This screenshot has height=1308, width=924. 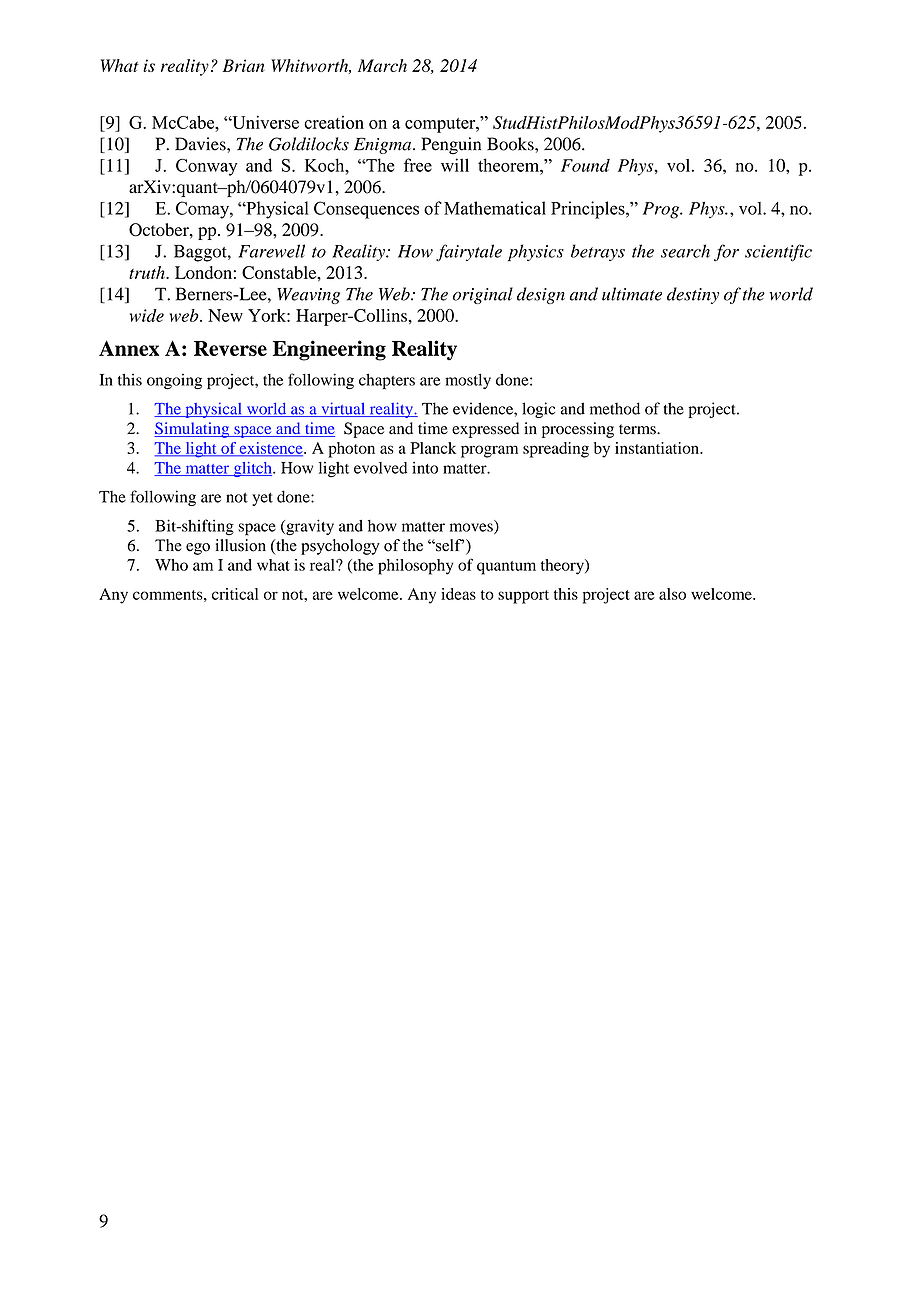 What do you see at coordinates (235, 594) in the screenshot?
I see `critical` at bounding box center [235, 594].
